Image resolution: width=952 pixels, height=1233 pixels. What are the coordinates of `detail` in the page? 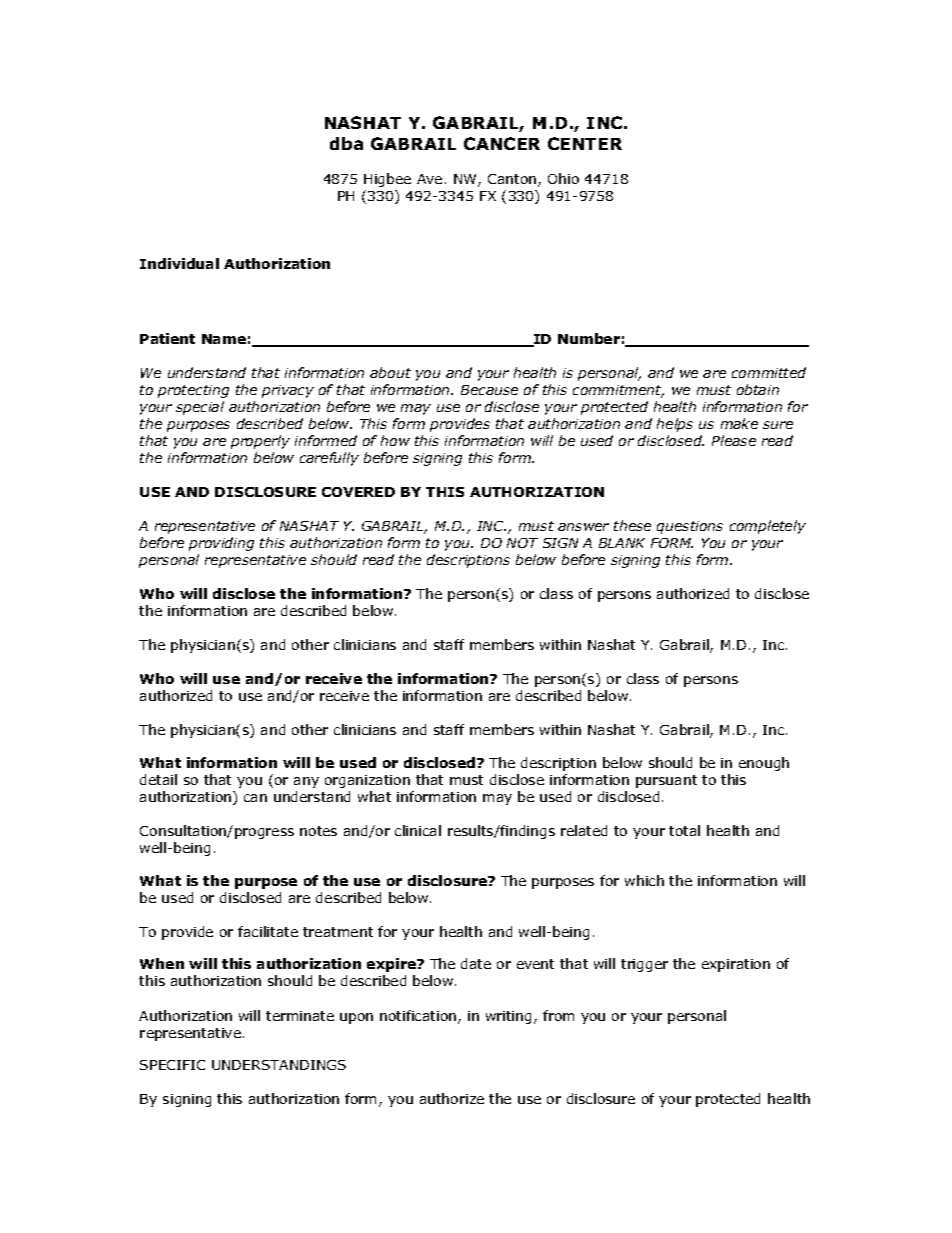 It's located at (158, 779).
